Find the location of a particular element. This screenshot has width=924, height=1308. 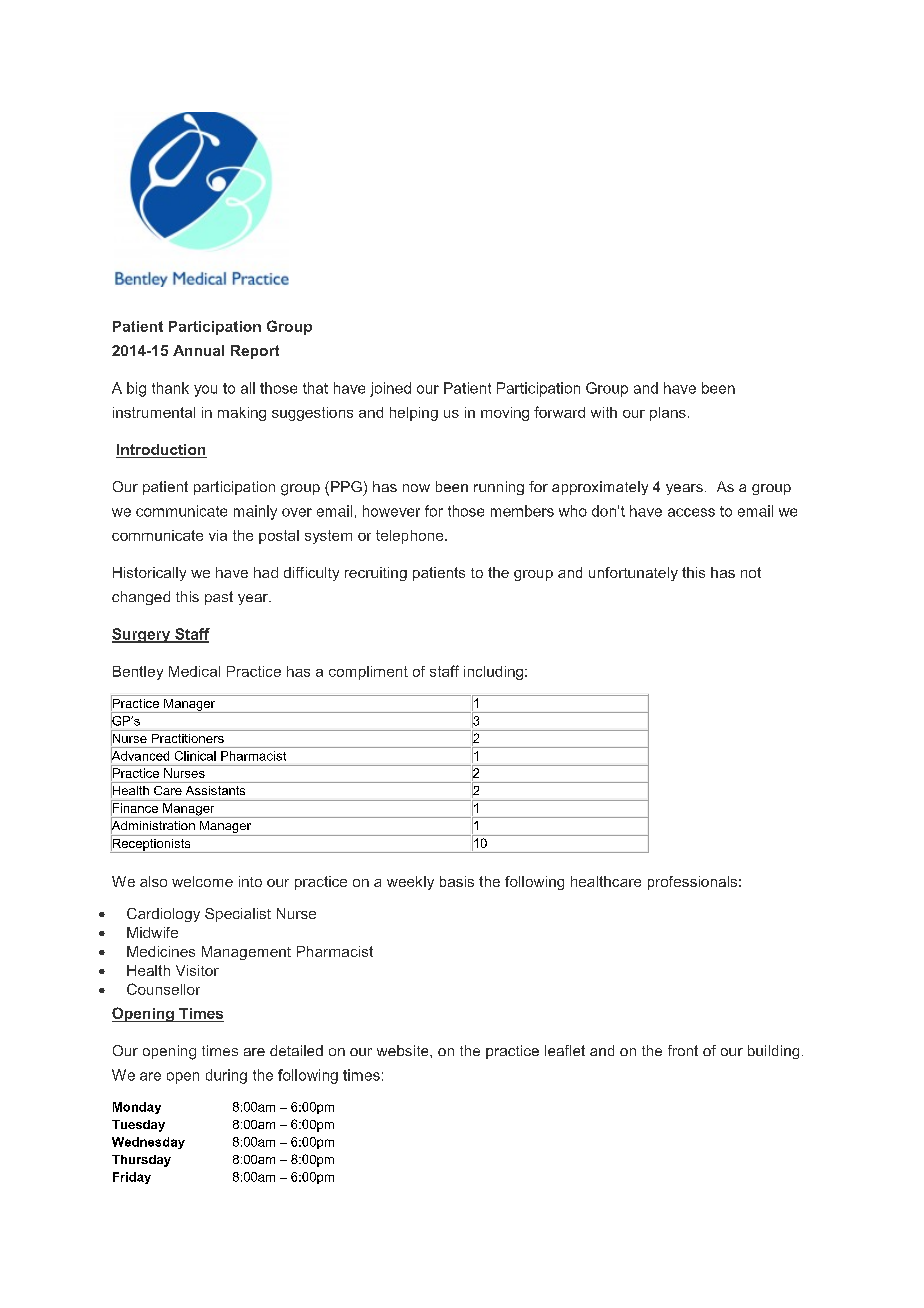

joined is located at coordinates (390, 389).
